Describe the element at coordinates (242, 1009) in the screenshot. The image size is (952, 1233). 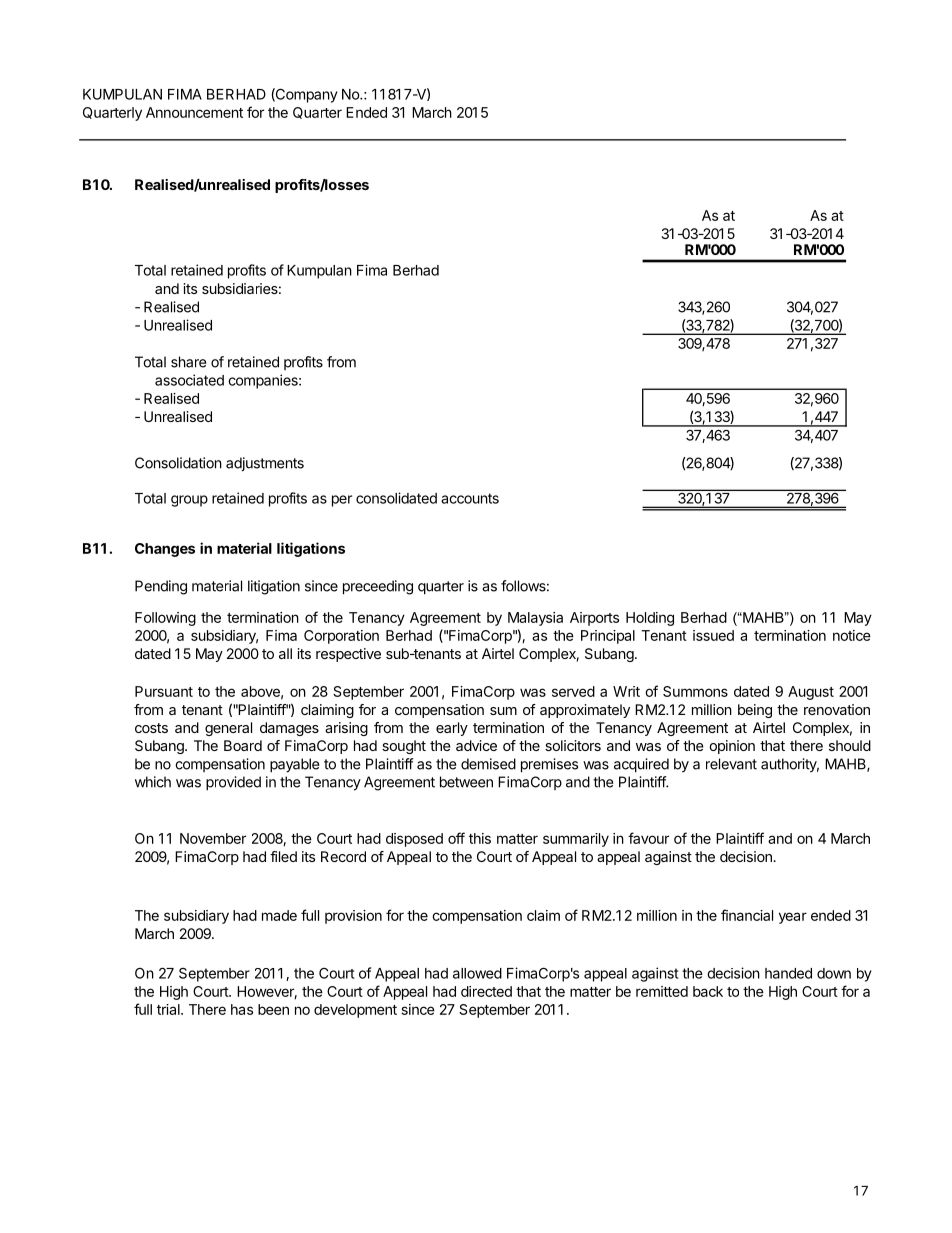
I see `has` at that location.
